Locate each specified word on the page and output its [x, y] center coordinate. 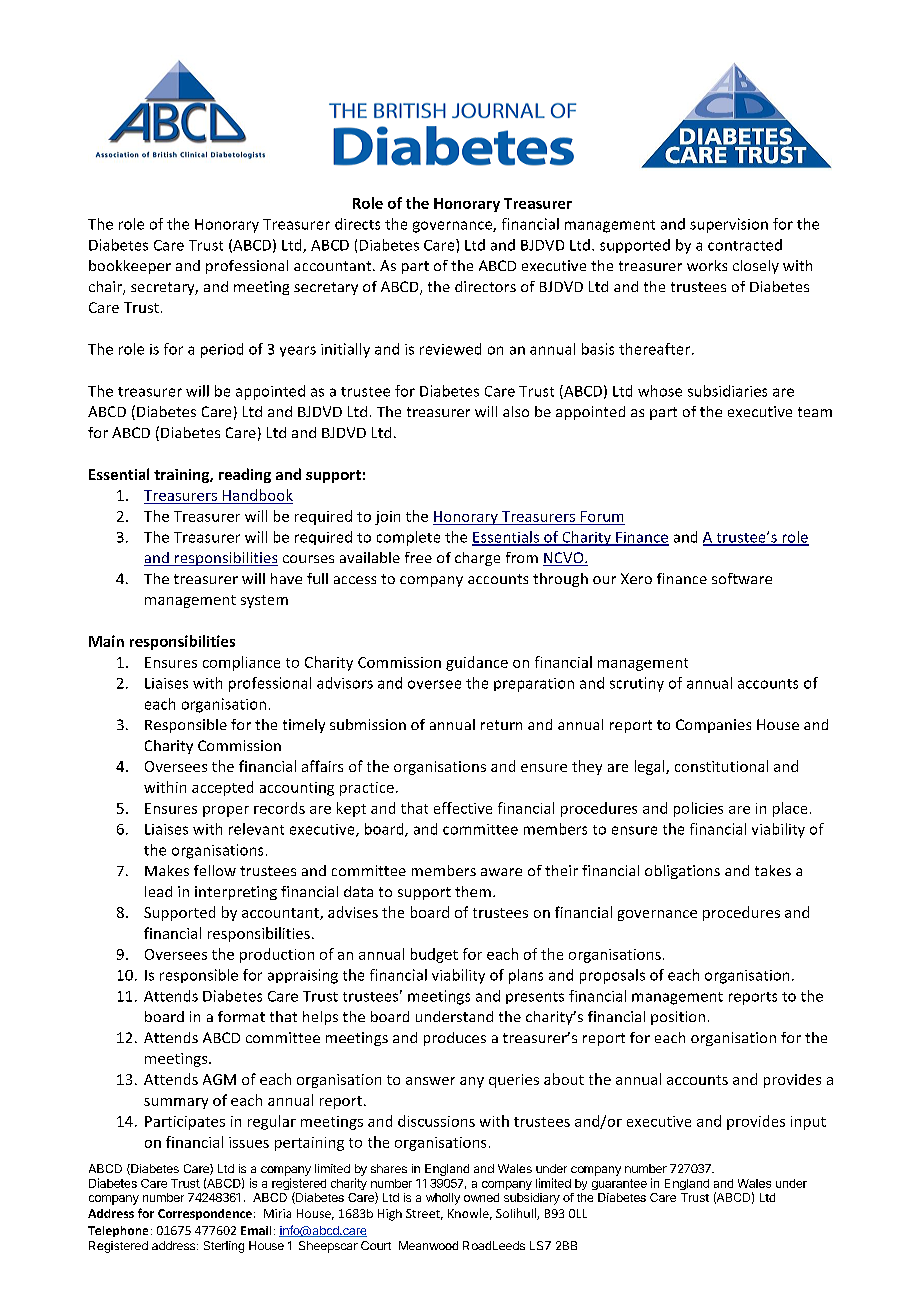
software [742, 578]
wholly [443, 1199]
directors [485, 286]
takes [773, 870]
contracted [745, 245]
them [473, 891]
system [264, 601]
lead [158, 891]
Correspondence [205, 1214]
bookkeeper [130, 267]
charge [477, 559]
